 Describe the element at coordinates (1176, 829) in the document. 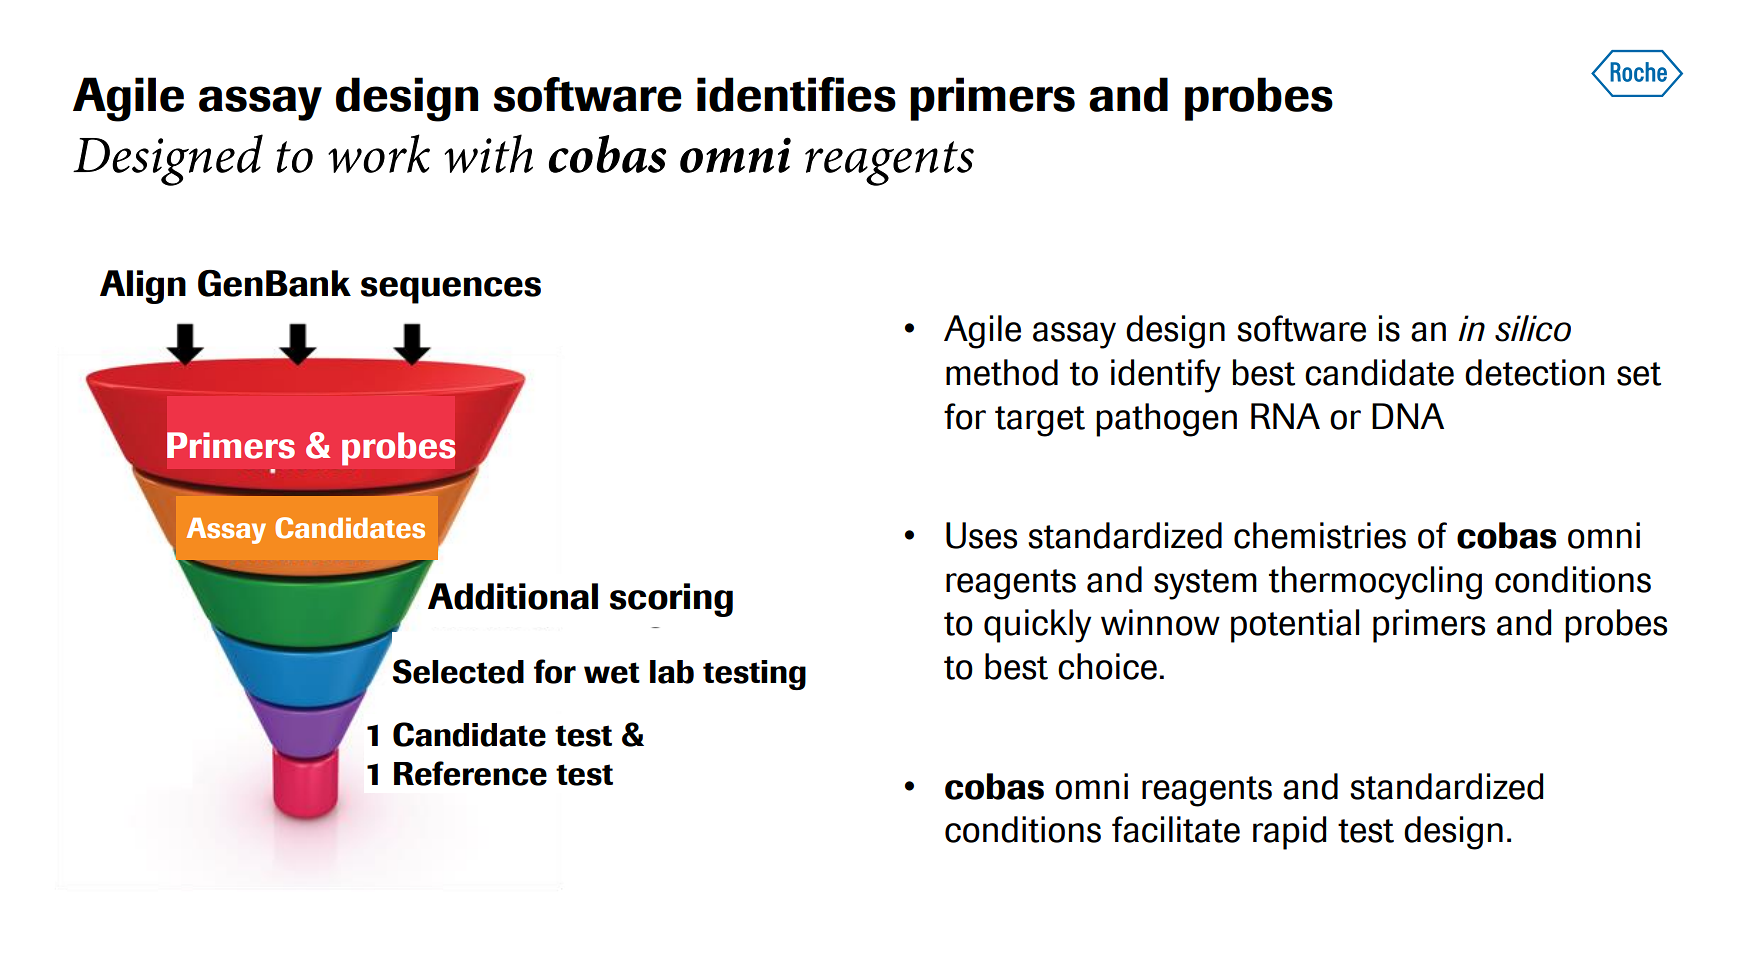

I see `facilitate` at that location.
